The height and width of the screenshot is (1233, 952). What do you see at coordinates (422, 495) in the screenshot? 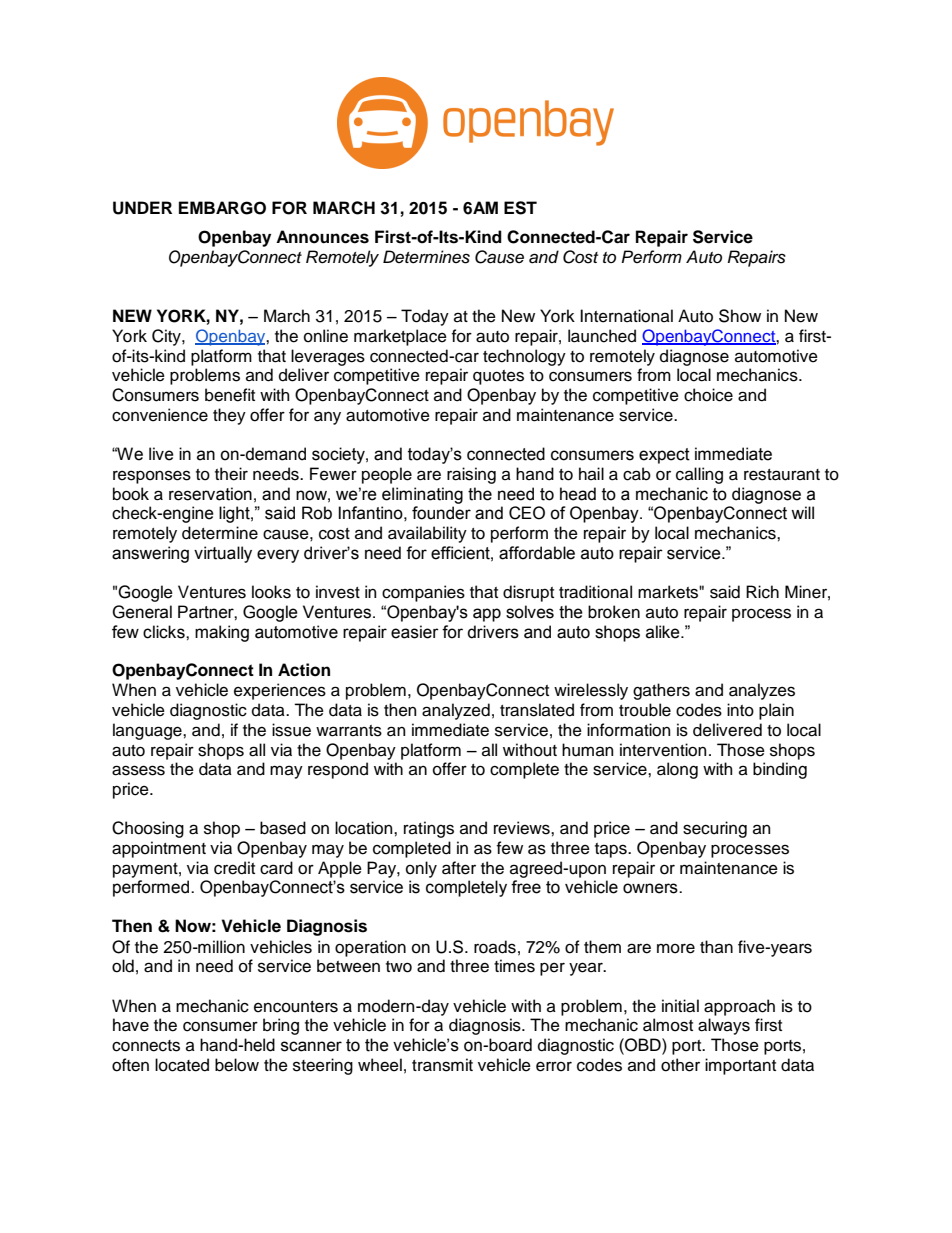
I see `eliminating` at bounding box center [422, 495].
